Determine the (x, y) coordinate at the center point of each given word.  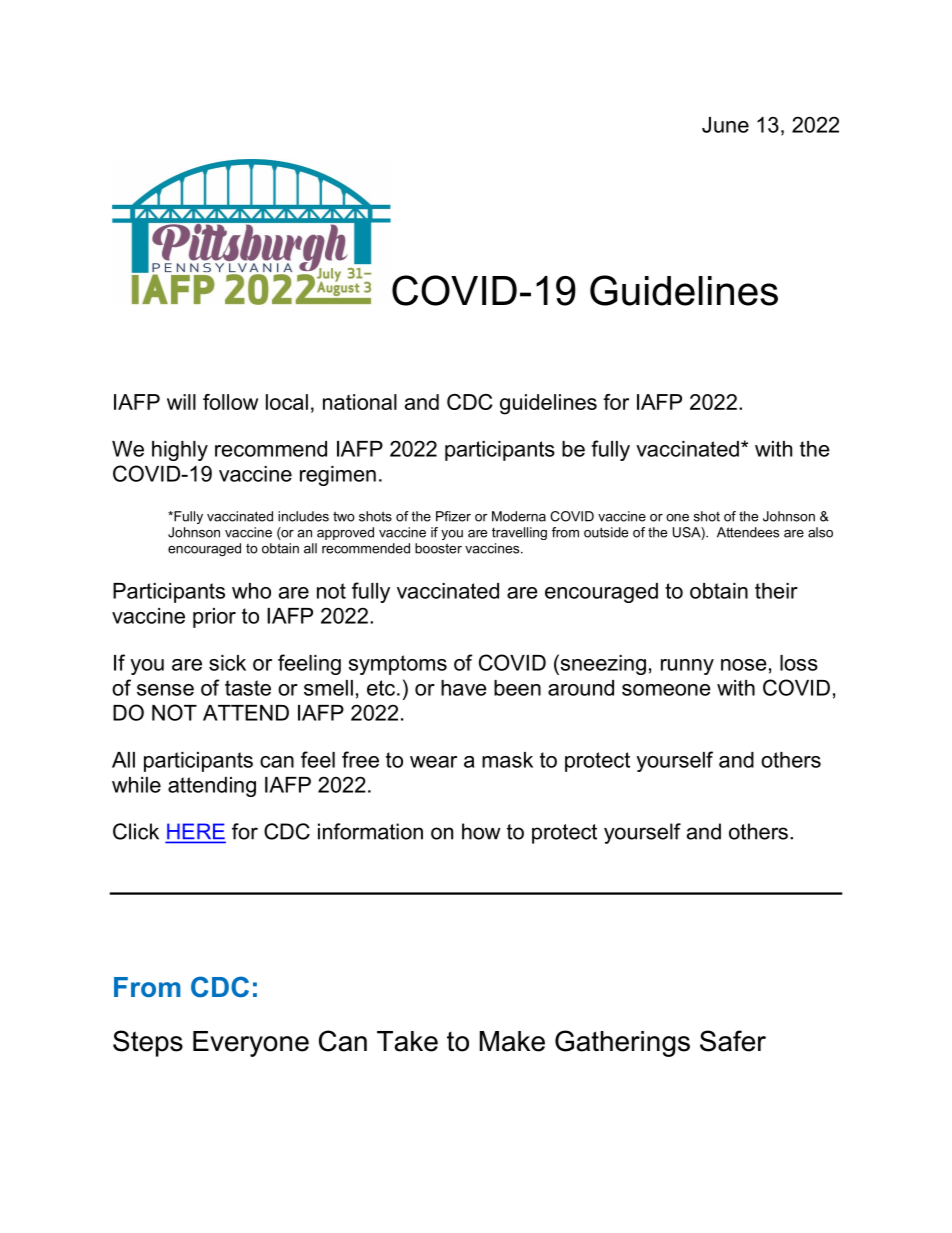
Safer (733, 1041)
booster (438, 548)
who (251, 591)
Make (512, 1041)
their (776, 591)
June (725, 125)
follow (230, 402)
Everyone (251, 1044)
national (360, 402)
